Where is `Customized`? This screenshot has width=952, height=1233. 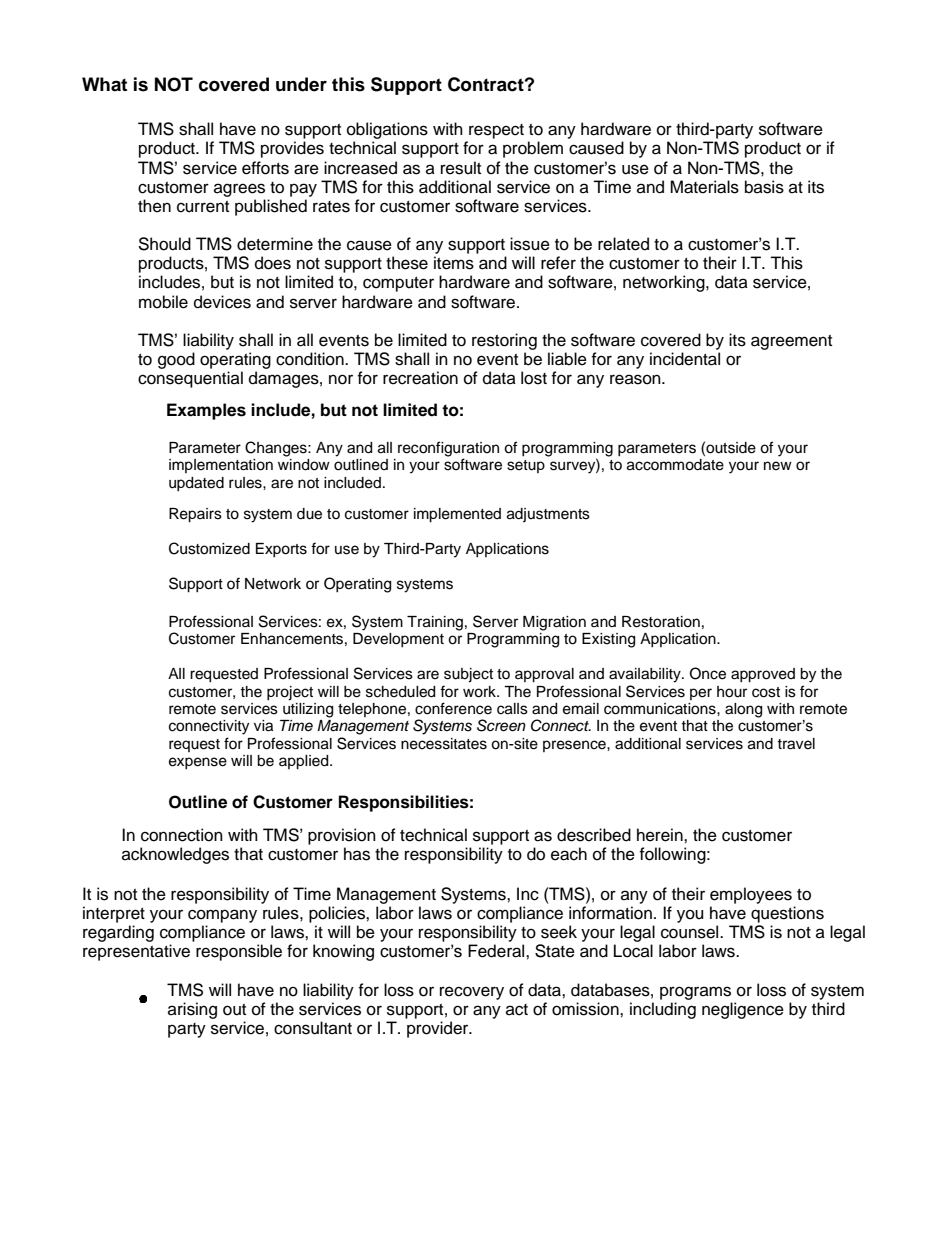 Customized is located at coordinates (209, 548).
